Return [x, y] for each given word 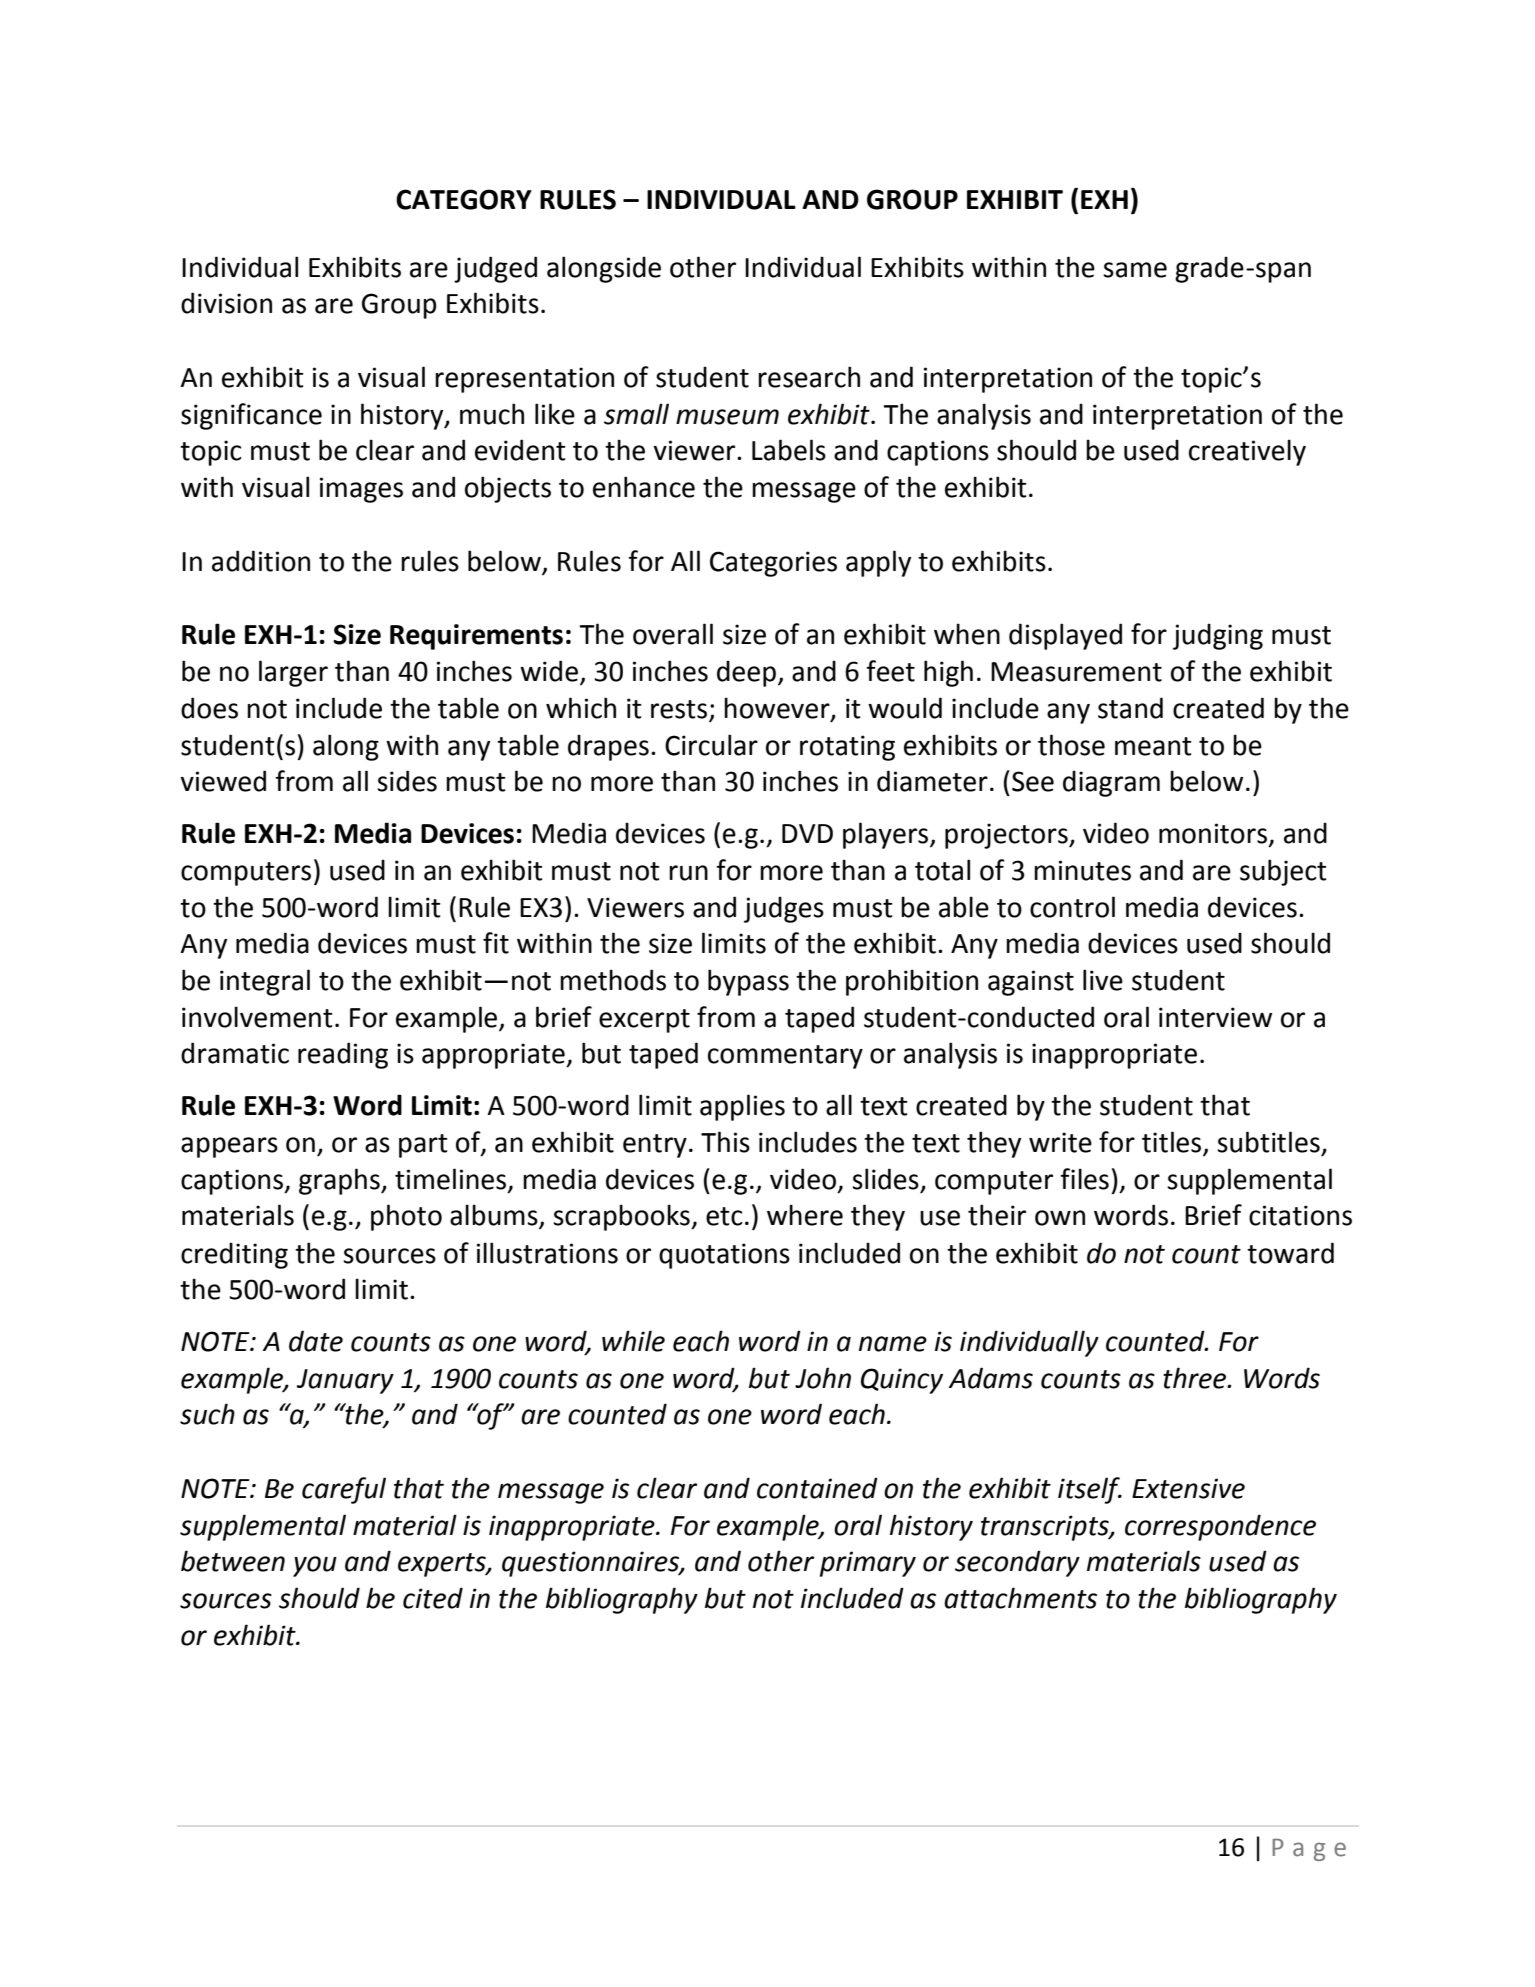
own [1060, 1218]
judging [1218, 636]
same [1135, 270]
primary [868, 1564]
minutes [1082, 870]
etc [724, 1216]
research [809, 377]
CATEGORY [464, 199]
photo [406, 1217]
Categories [773, 564]
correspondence [1220, 1527]
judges [784, 909]
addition [261, 561]
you [315, 1566]
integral [265, 982]
